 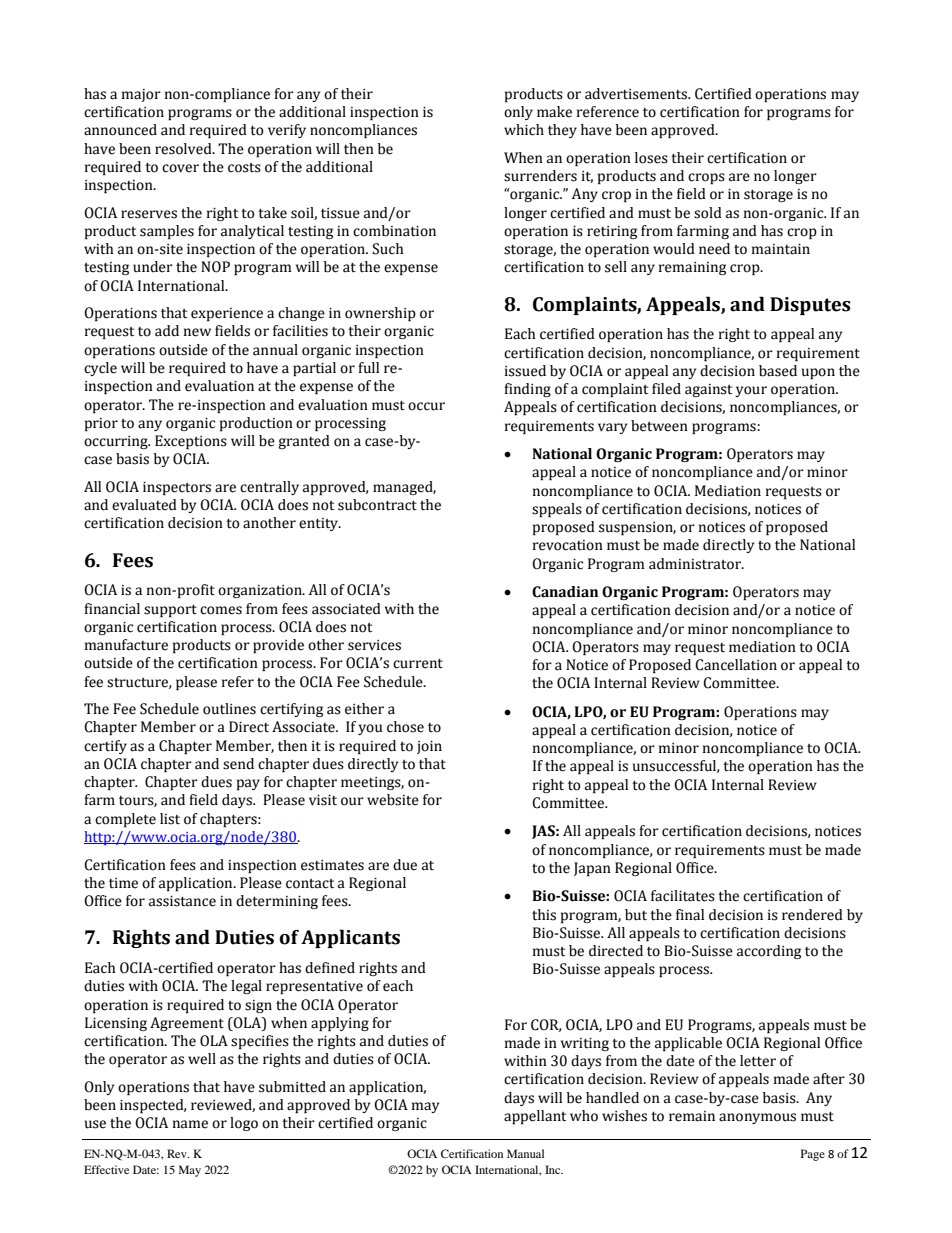 What do you see at coordinates (736, 665) in the image?
I see `Cancellation` at bounding box center [736, 665].
